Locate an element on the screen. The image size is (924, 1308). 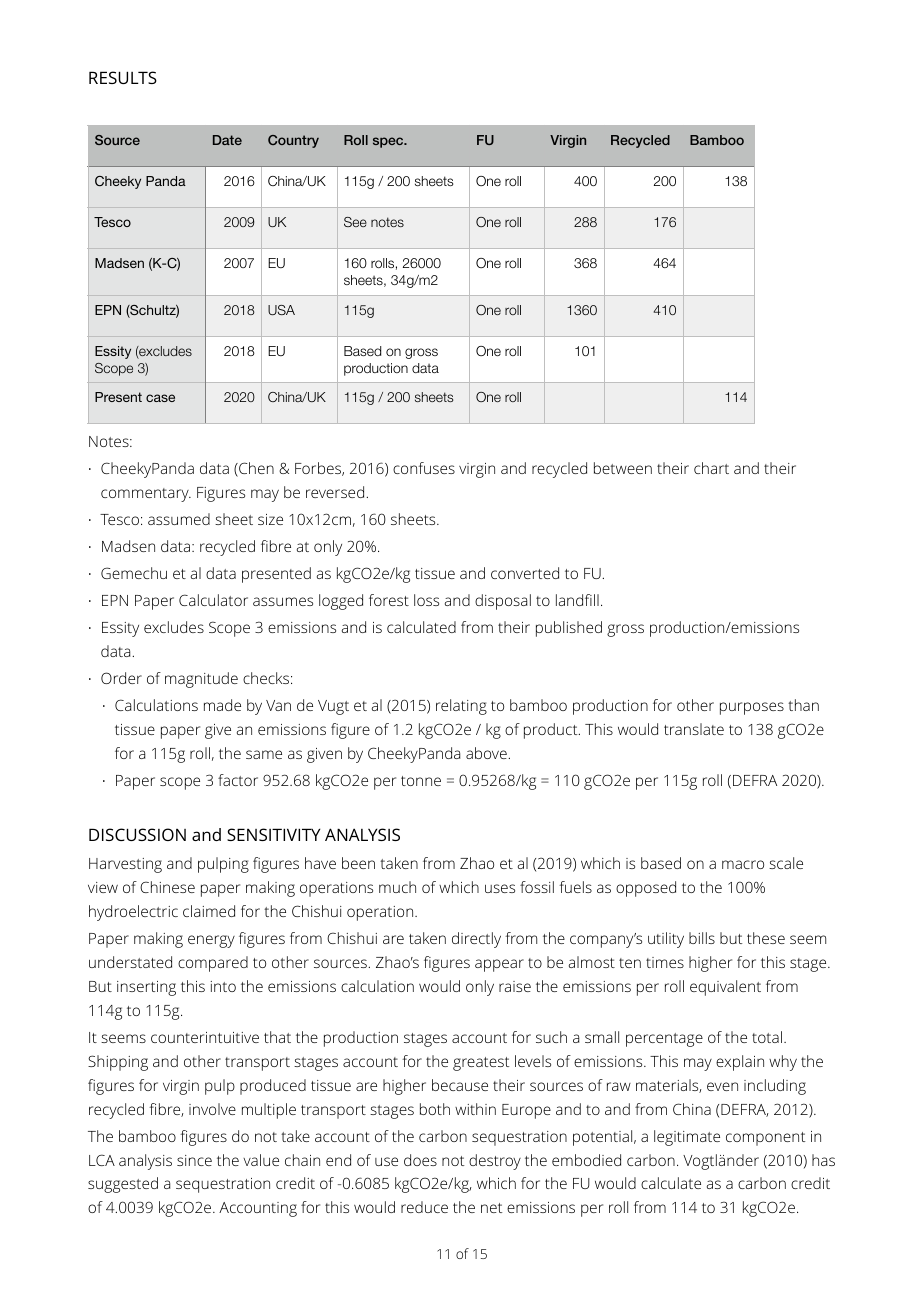
directly is located at coordinates (476, 940).
